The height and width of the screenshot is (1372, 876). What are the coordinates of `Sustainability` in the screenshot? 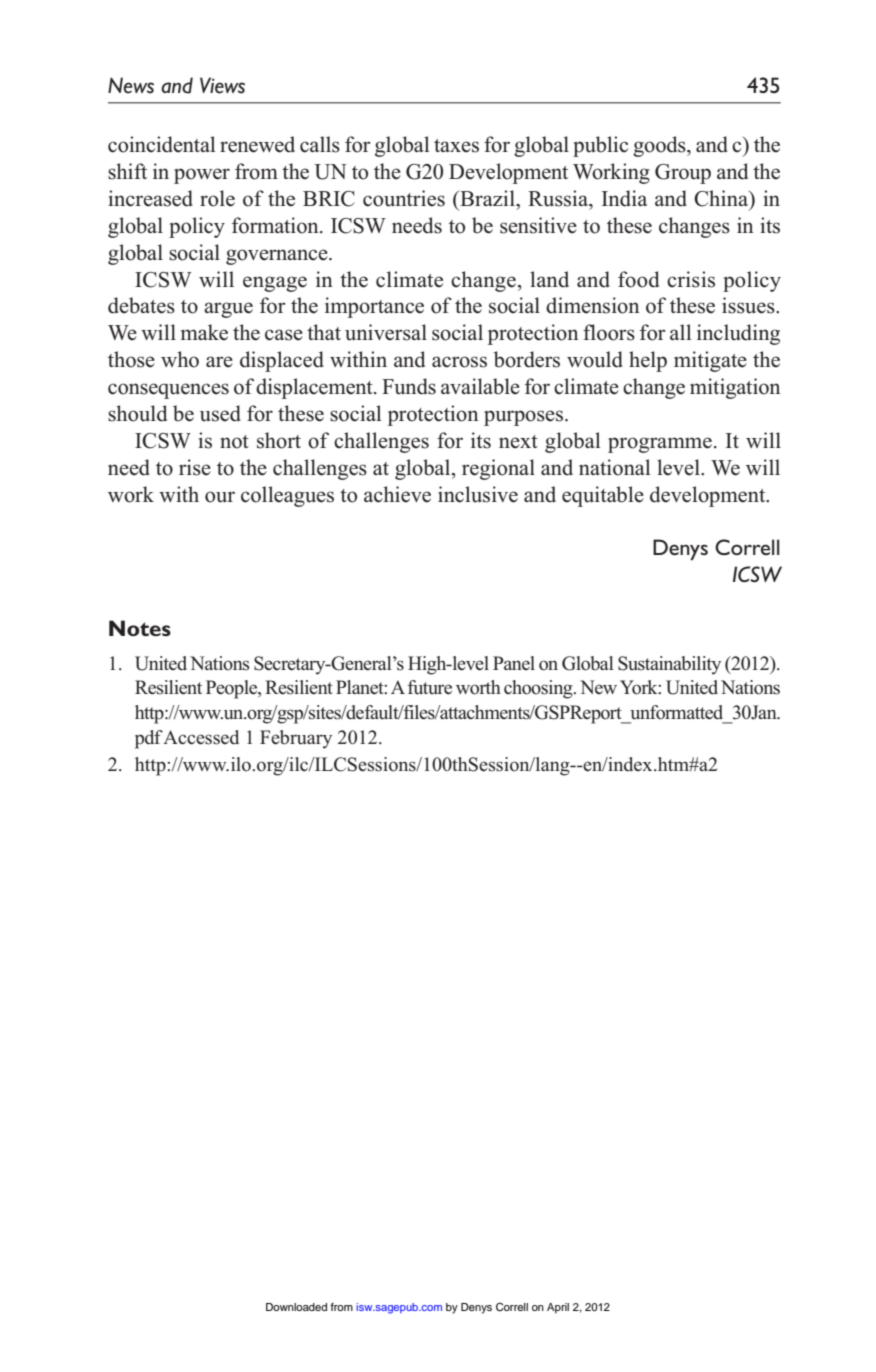 It's located at (669, 665).
